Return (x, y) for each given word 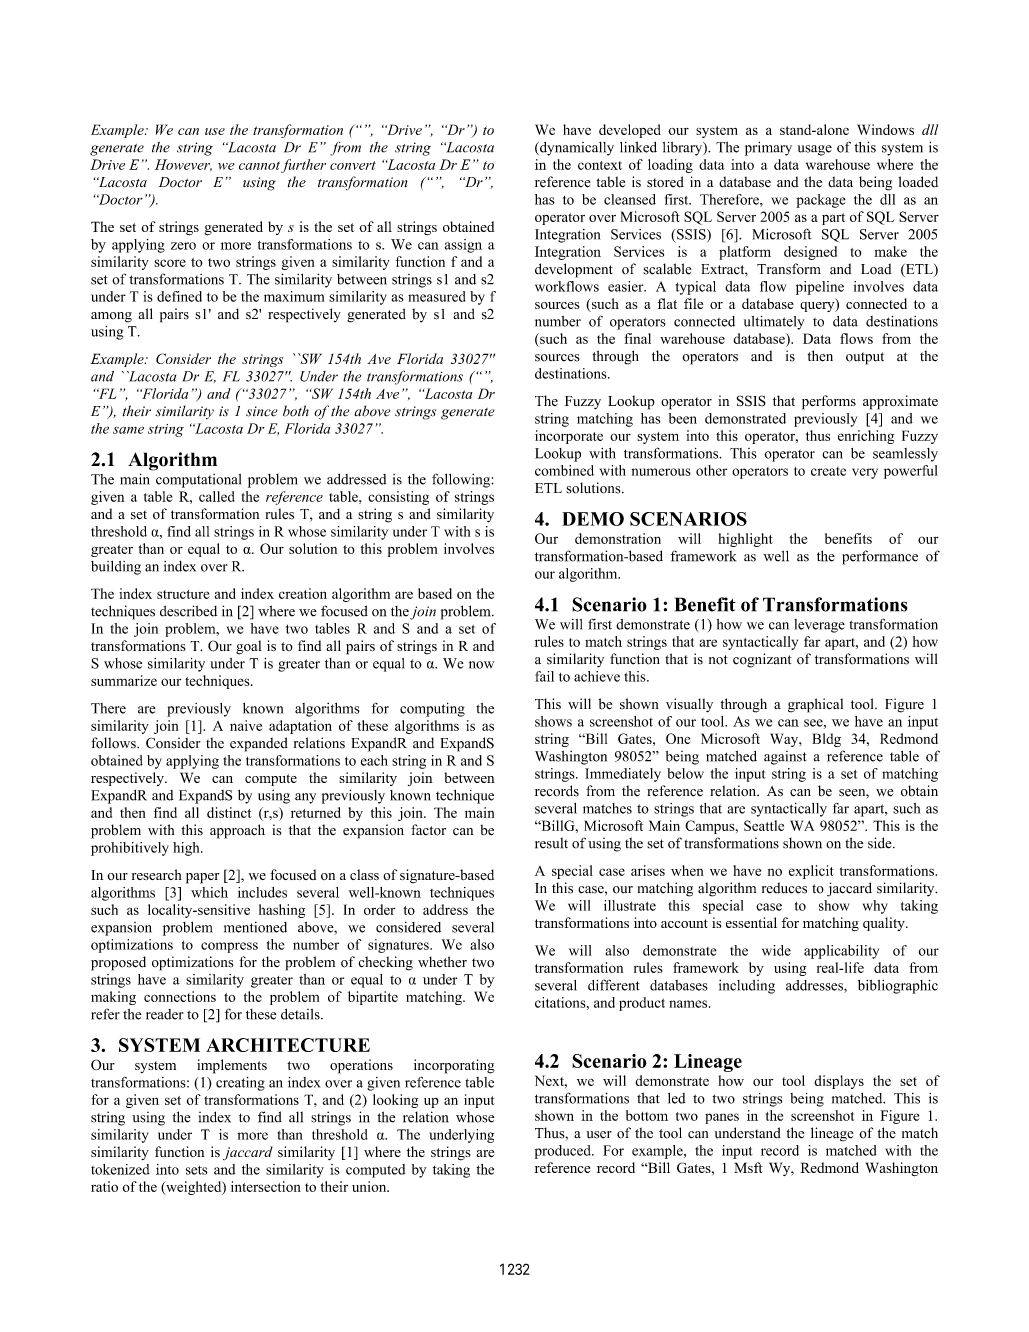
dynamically (576, 149)
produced (564, 1152)
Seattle (764, 825)
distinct (229, 812)
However (183, 165)
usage (815, 150)
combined (564, 470)
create (828, 471)
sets (196, 1170)
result (551, 843)
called (217, 496)
